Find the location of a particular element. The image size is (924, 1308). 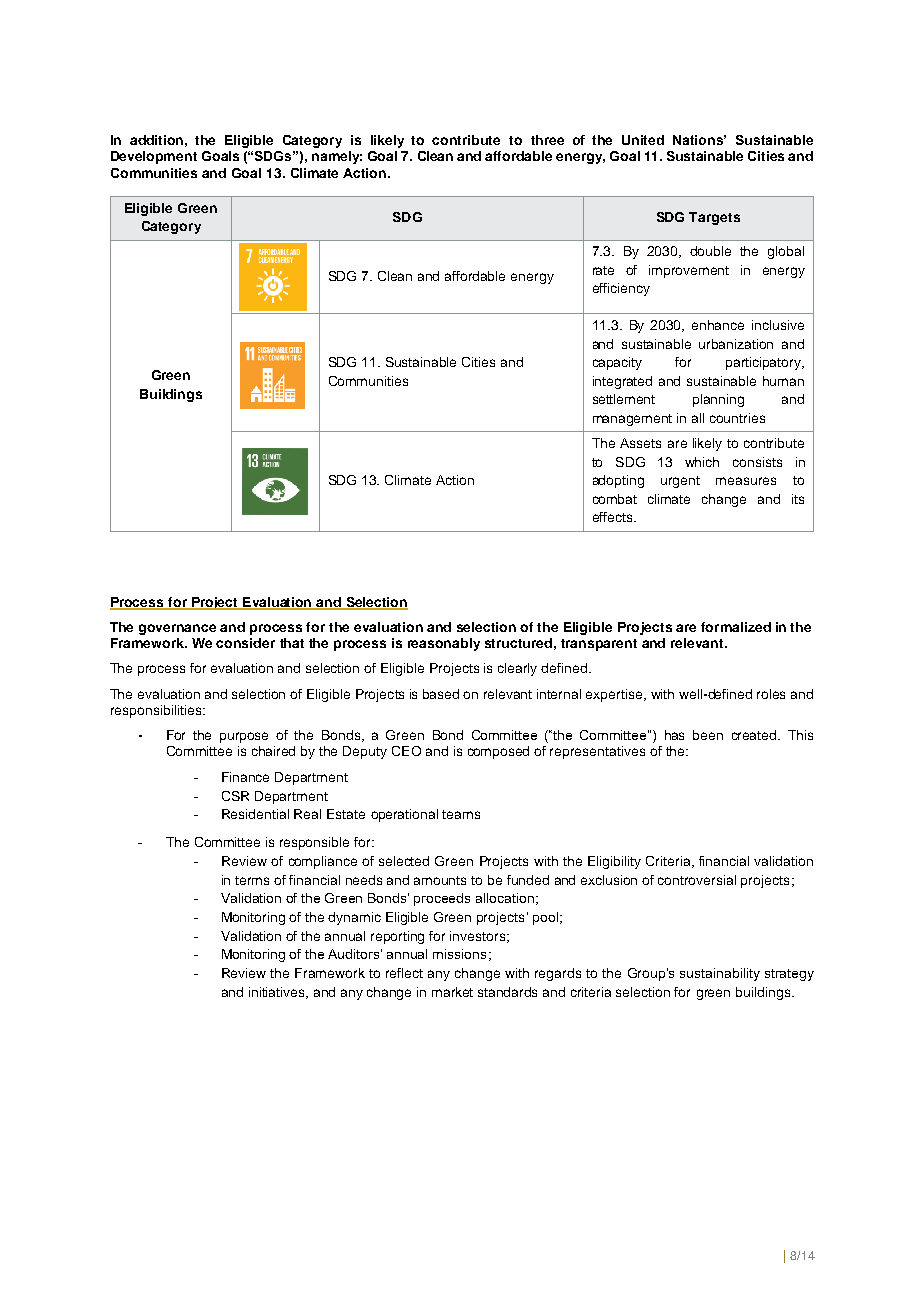

measures is located at coordinates (746, 481).
